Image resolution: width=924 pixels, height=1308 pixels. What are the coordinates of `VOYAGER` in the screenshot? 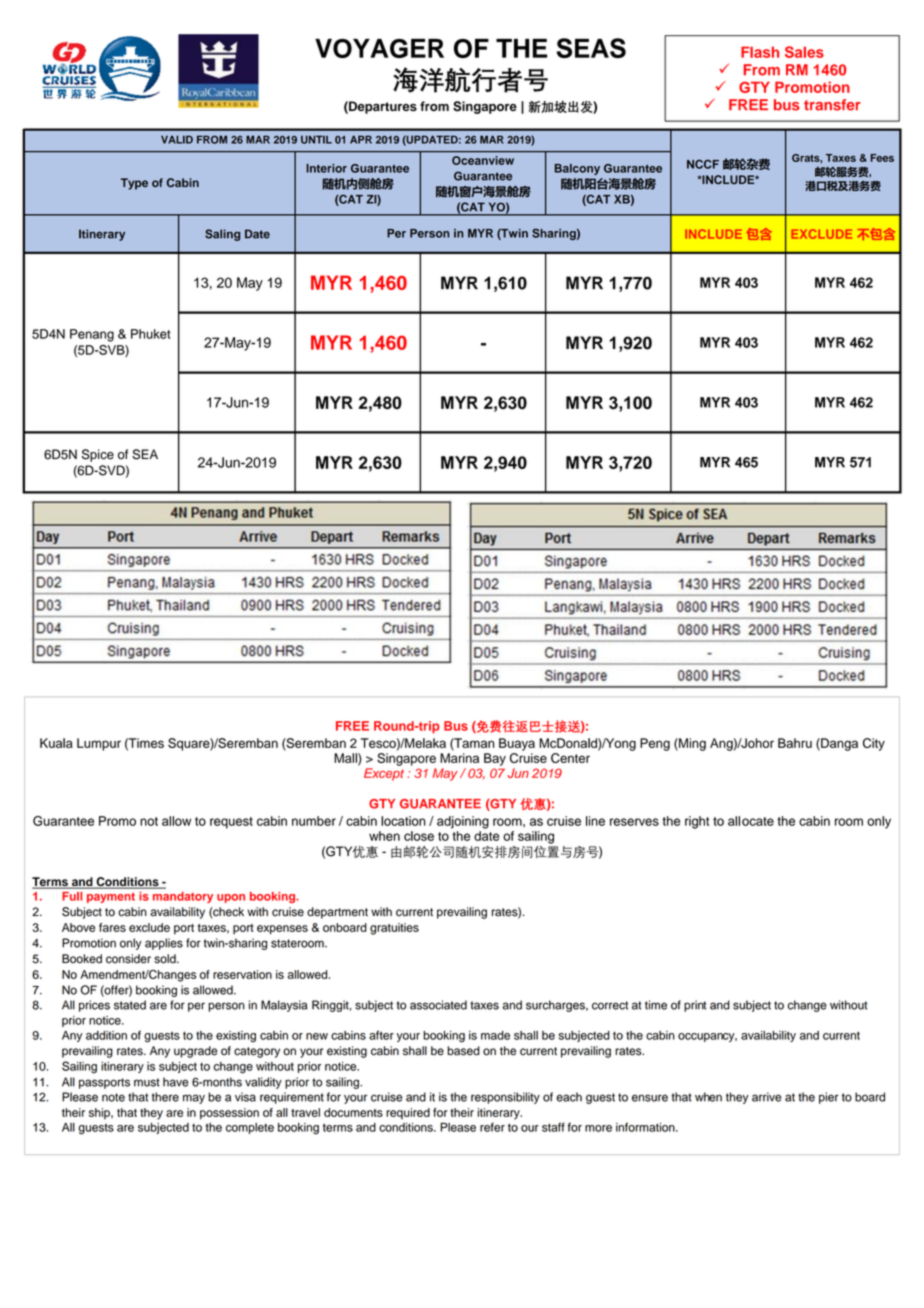 It's located at (379, 48).
